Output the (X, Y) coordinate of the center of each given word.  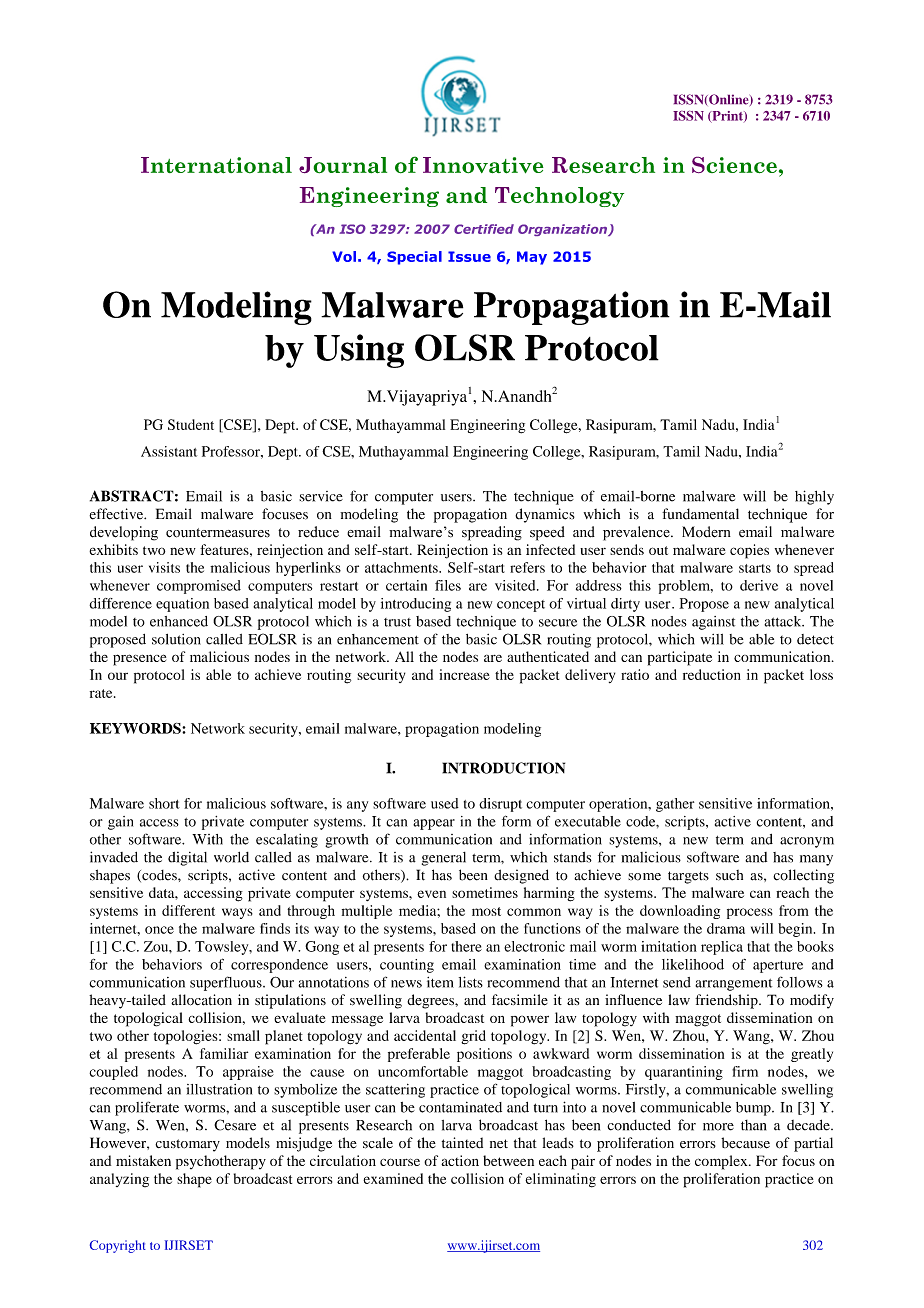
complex (722, 1162)
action (460, 1160)
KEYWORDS (136, 728)
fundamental (700, 514)
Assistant (169, 451)
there (466, 946)
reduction (712, 674)
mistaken (143, 1160)
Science (734, 165)
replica (722, 948)
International (216, 165)
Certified (484, 229)
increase (464, 674)
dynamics (545, 515)
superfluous (227, 983)
